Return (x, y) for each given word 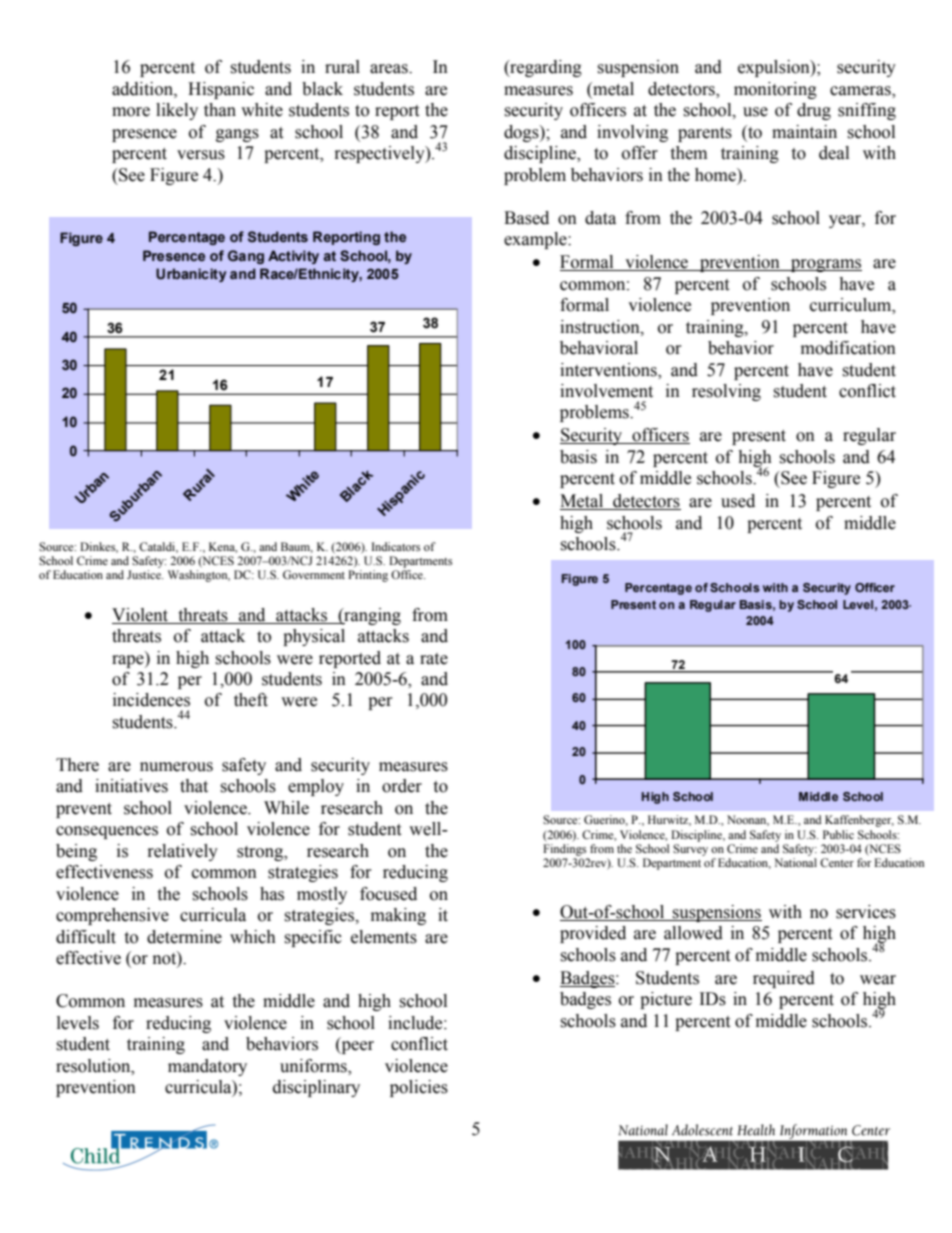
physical (314, 637)
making (398, 916)
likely (177, 111)
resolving (726, 392)
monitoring (775, 90)
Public (838, 834)
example (536, 240)
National (795, 862)
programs (825, 265)
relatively (183, 852)
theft (251, 700)
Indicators (396, 546)
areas (390, 69)
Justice (145, 574)
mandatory (207, 1067)
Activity (293, 257)
